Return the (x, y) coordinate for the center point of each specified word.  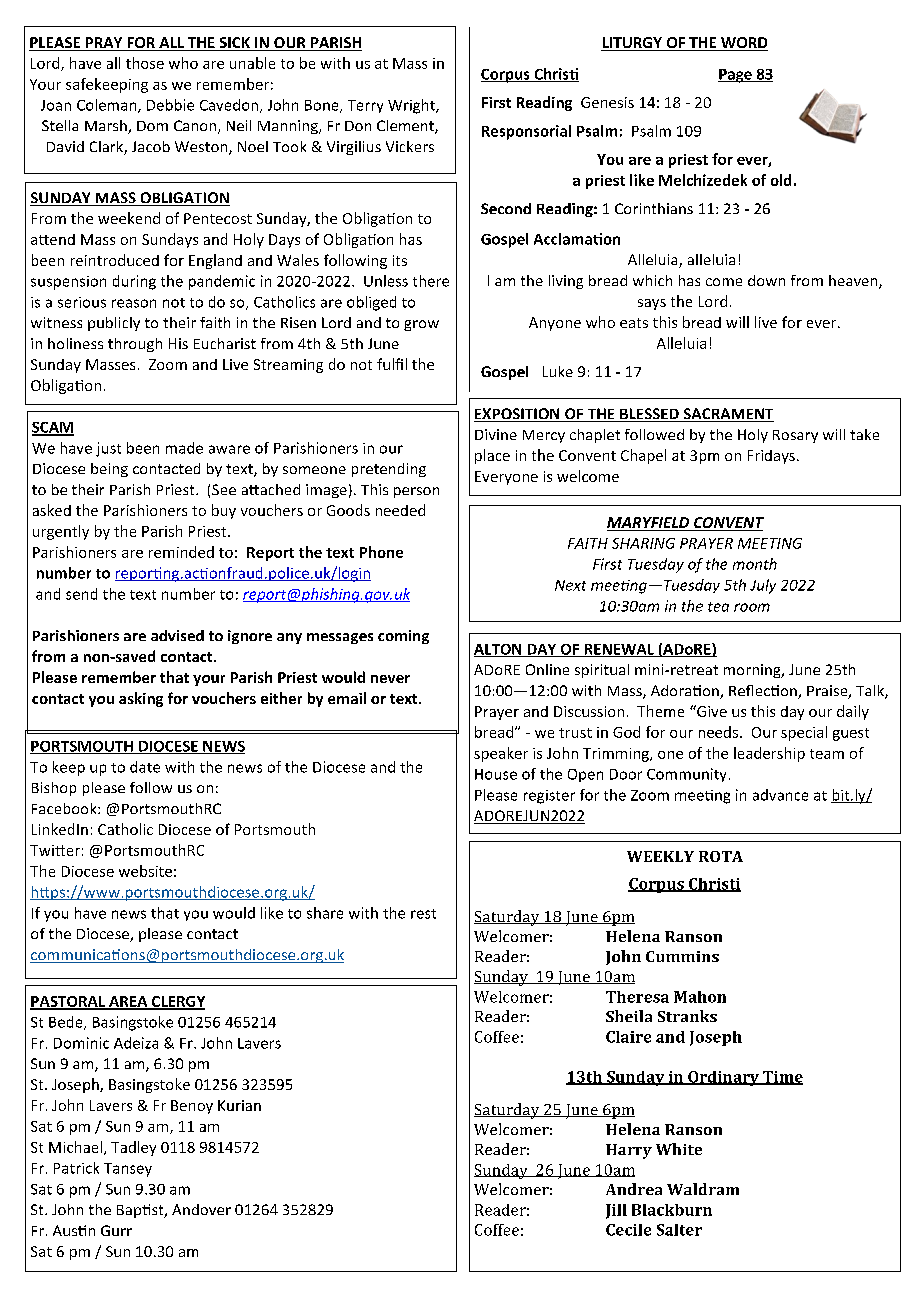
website (145, 871)
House (496, 774)
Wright (412, 106)
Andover (201, 1209)
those (145, 63)
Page (736, 76)
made (184, 448)
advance (780, 795)
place (492, 456)
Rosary (795, 436)
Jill (616, 1211)
